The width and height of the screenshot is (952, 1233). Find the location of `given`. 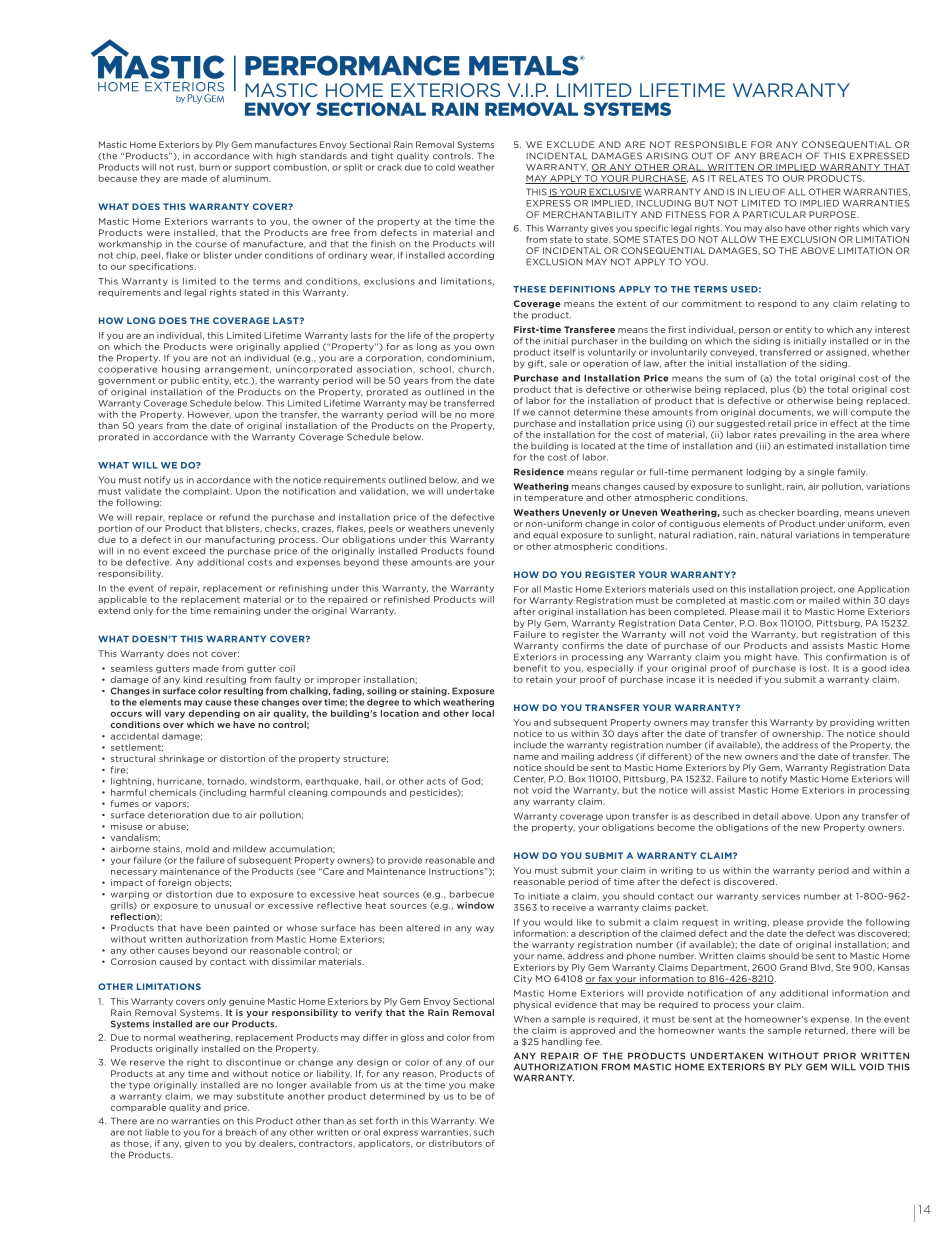

given is located at coordinates (197, 1144).
